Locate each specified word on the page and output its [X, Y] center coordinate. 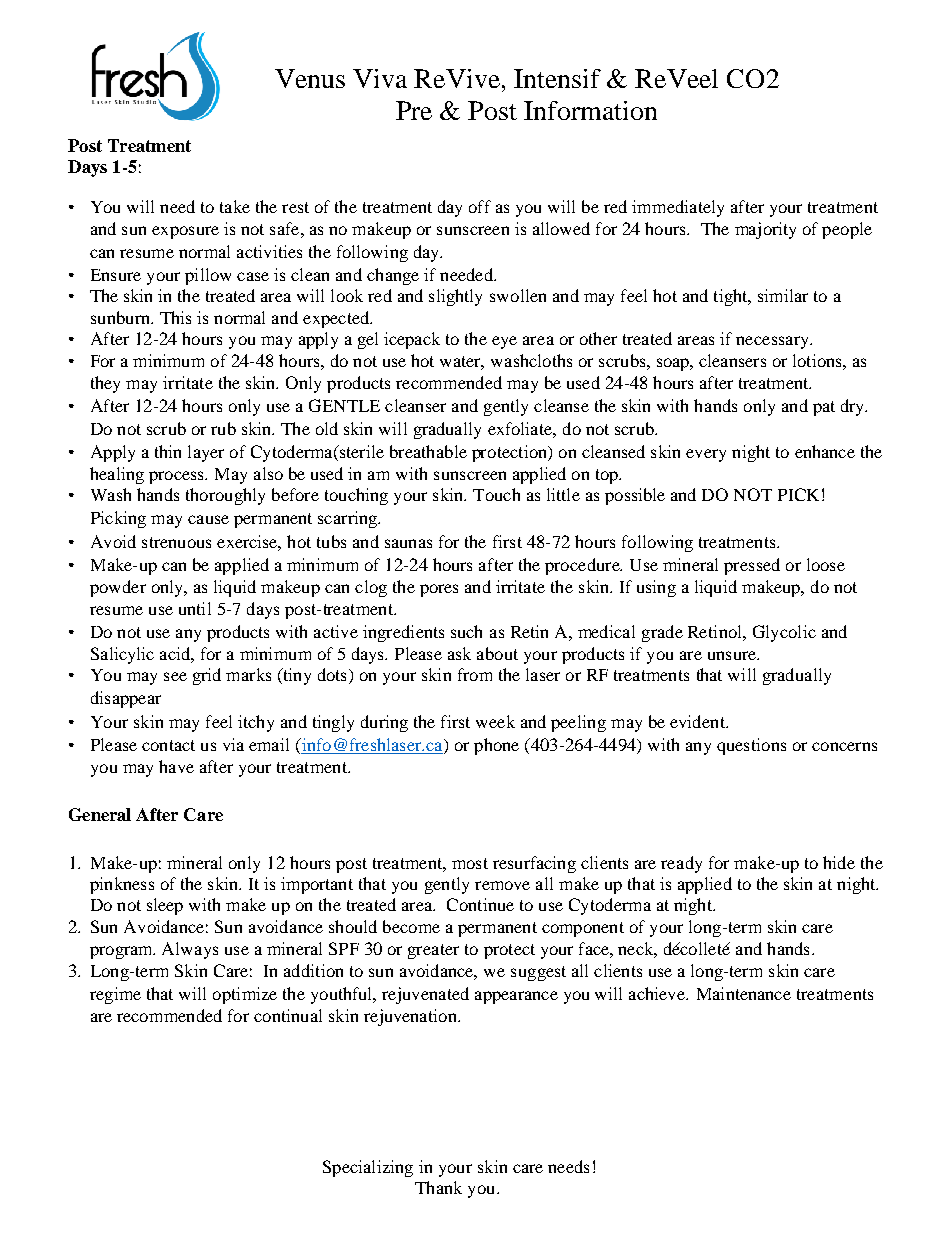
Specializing [368, 1168]
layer [206, 453]
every [706, 455]
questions [751, 746]
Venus [310, 78]
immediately [678, 208]
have [176, 766]
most [470, 863]
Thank [438, 1187]
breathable [428, 451]
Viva [380, 78]
